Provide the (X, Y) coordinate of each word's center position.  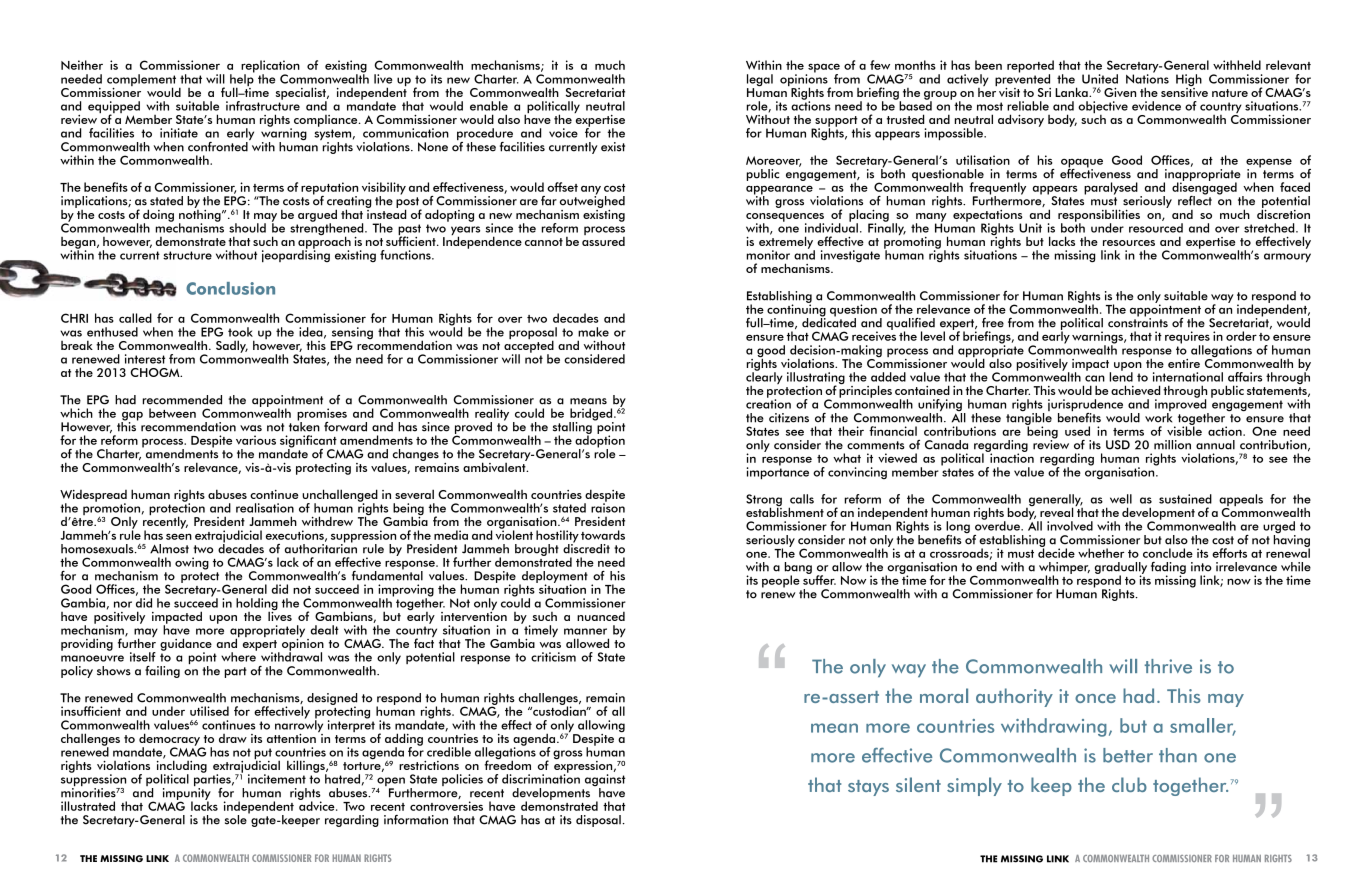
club (1129, 784)
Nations (1147, 78)
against (605, 781)
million (1172, 445)
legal (760, 81)
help (242, 80)
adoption (600, 441)
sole (237, 818)
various (256, 440)
